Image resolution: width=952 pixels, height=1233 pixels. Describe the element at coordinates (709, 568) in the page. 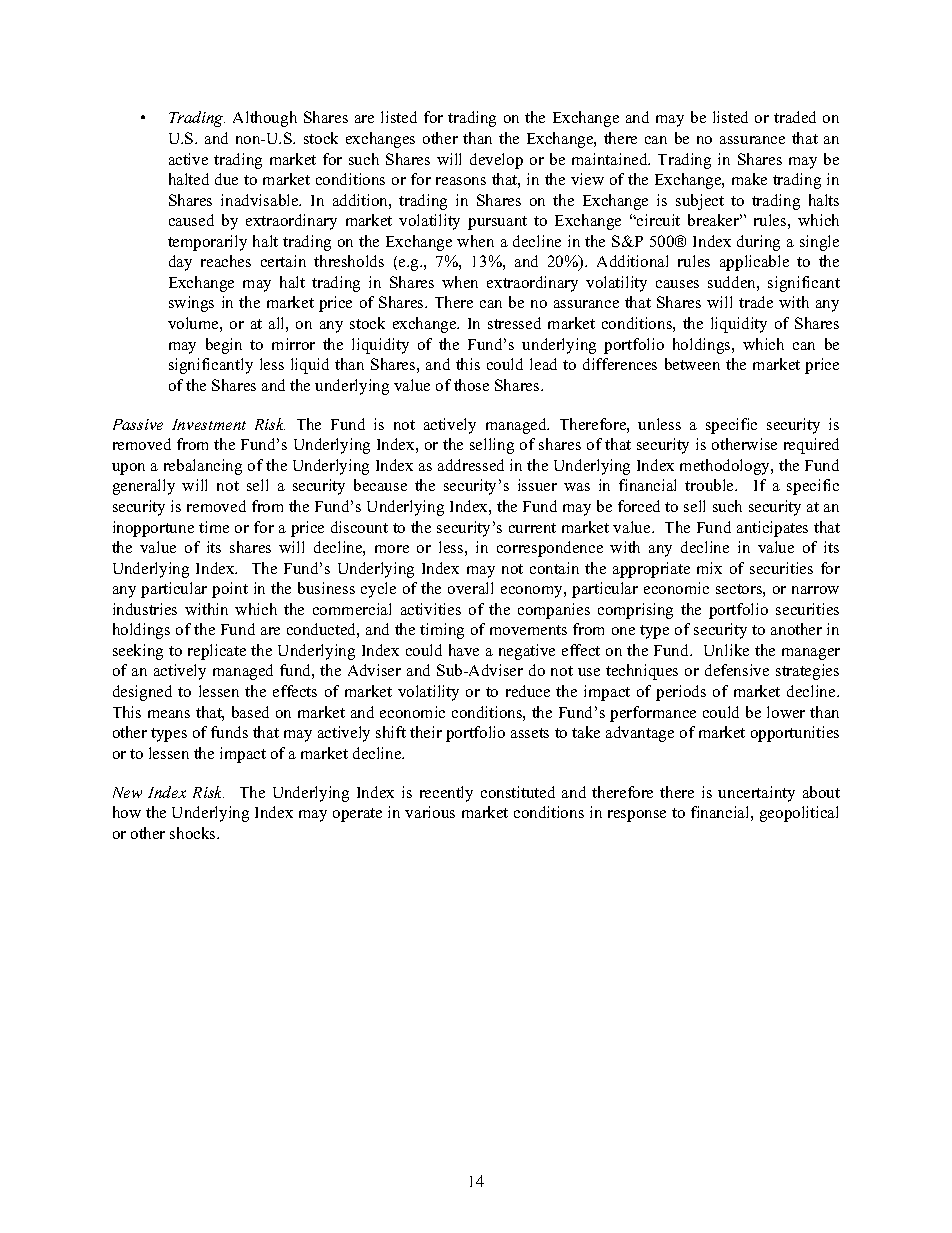

I see `mix` at that location.
